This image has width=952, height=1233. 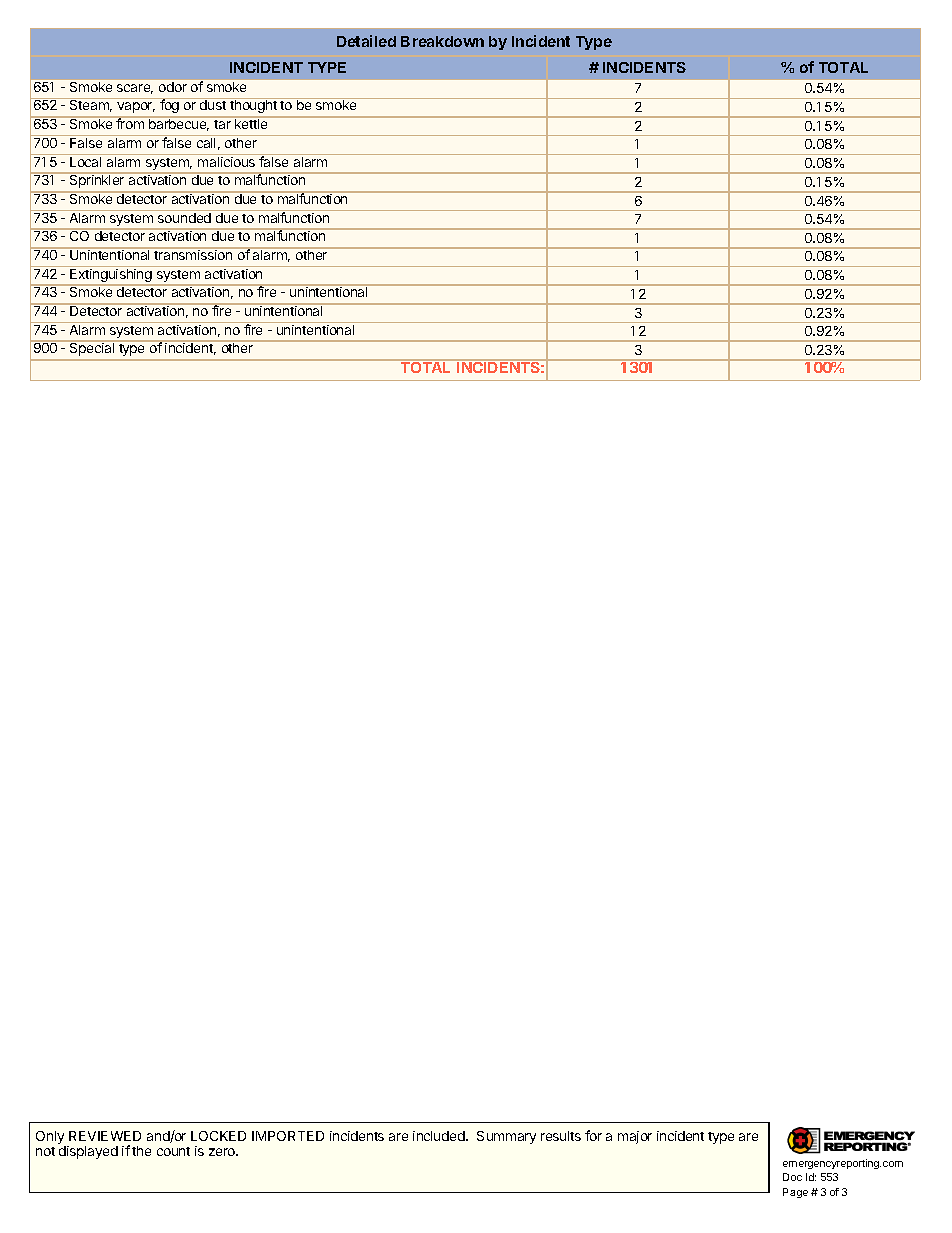 What do you see at coordinates (442, 41) in the image?
I see `Breakdown` at bounding box center [442, 41].
